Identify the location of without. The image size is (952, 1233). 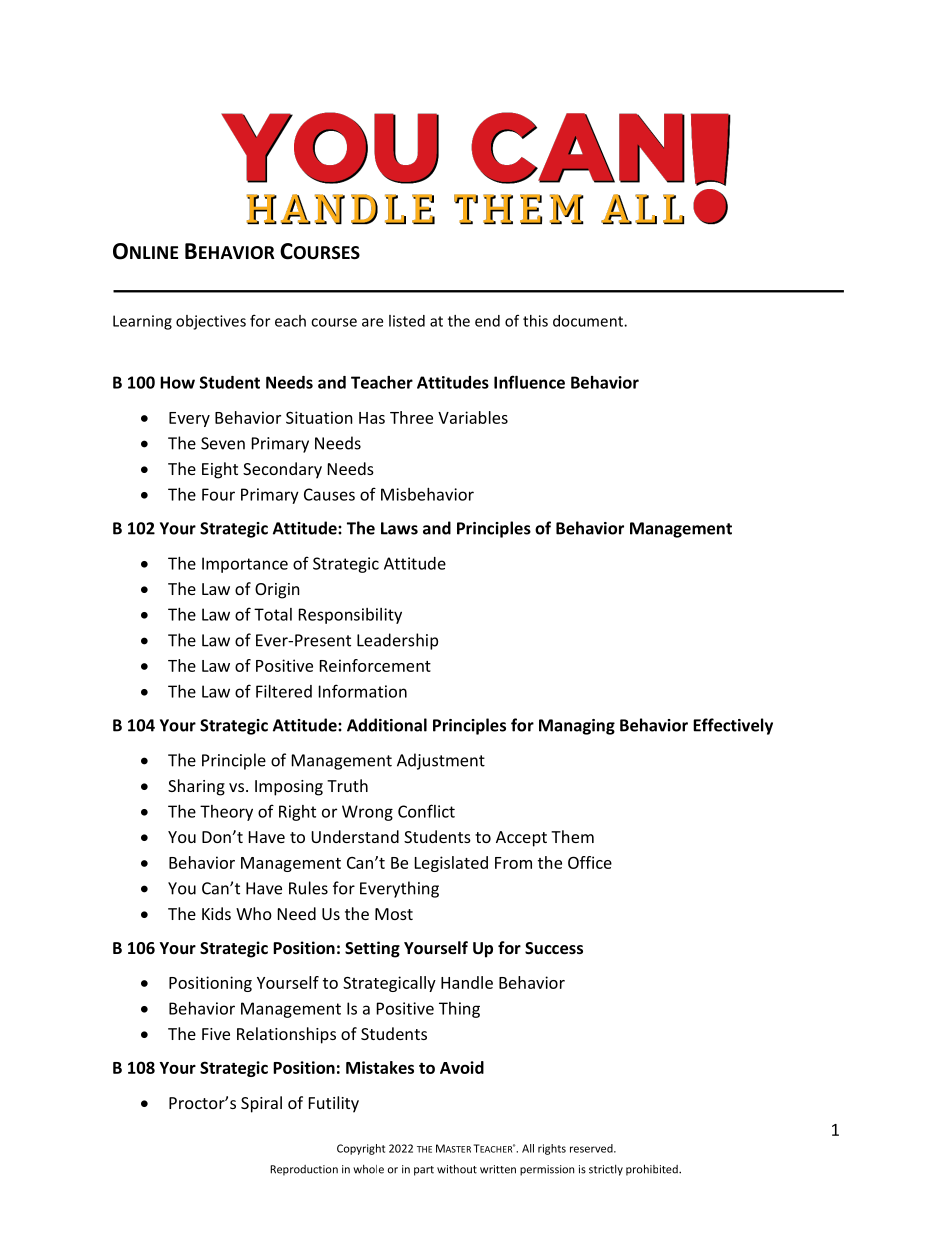
(457, 1169).
